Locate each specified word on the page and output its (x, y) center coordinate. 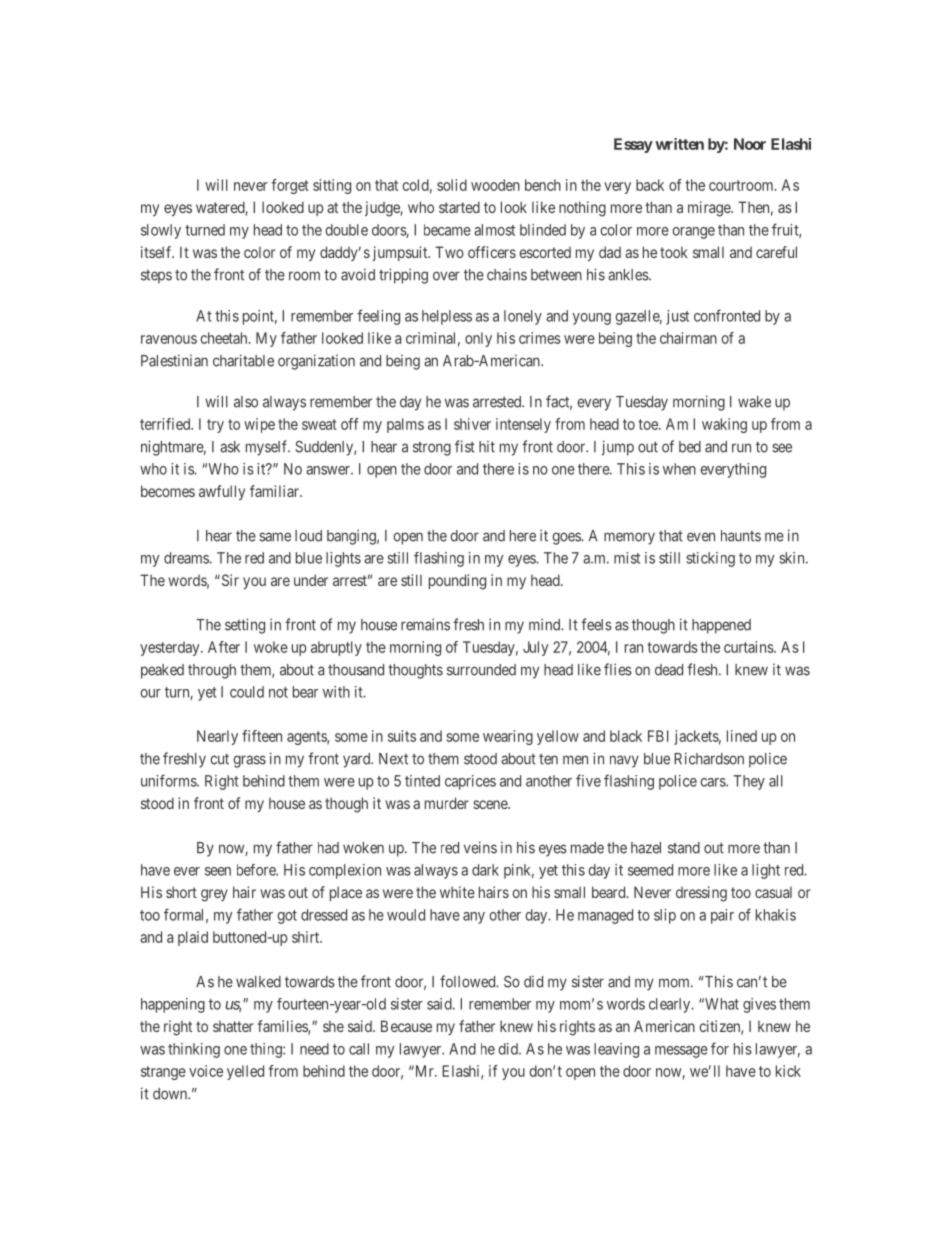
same (275, 537)
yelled (245, 1072)
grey (214, 895)
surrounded (481, 670)
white (457, 892)
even (701, 537)
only (478, 339)
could (247, 692)
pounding (457, 582)
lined (742, 736)
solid (452, 185)
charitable (243, 360)
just (677, 317)
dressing (701, 894)
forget (290, 186)
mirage (710, 209)
